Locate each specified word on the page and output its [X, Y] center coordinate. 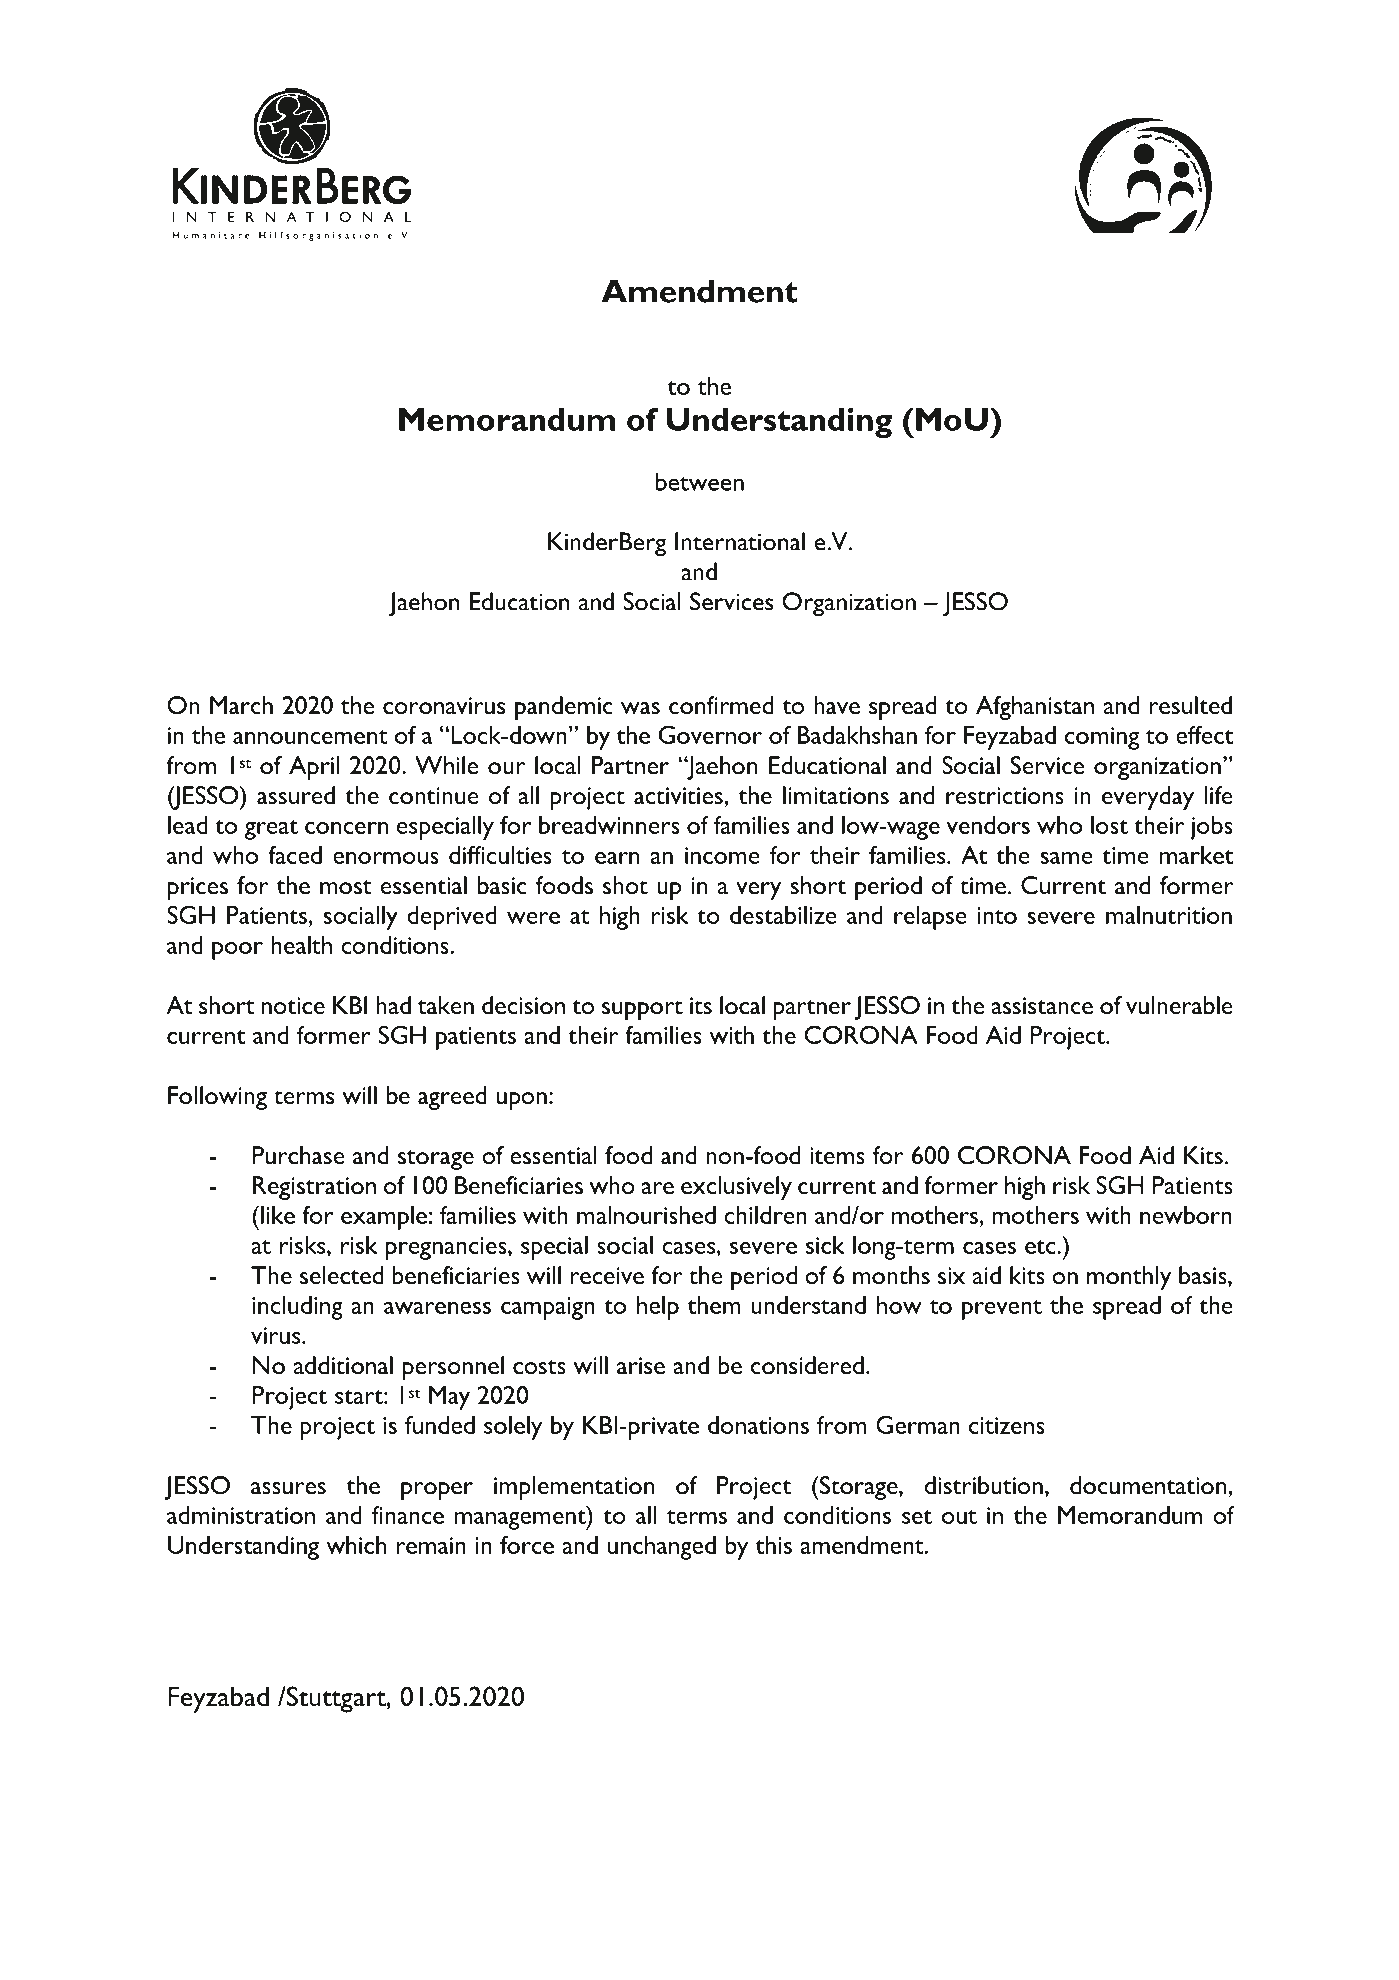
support [642, 1010]
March [241, 705]
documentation [1149, 1485]
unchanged [662, 1548]
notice [293, 1005]
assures [288, 1488]
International [740, 541]
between [700, 481]
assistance [1042, 1005]
